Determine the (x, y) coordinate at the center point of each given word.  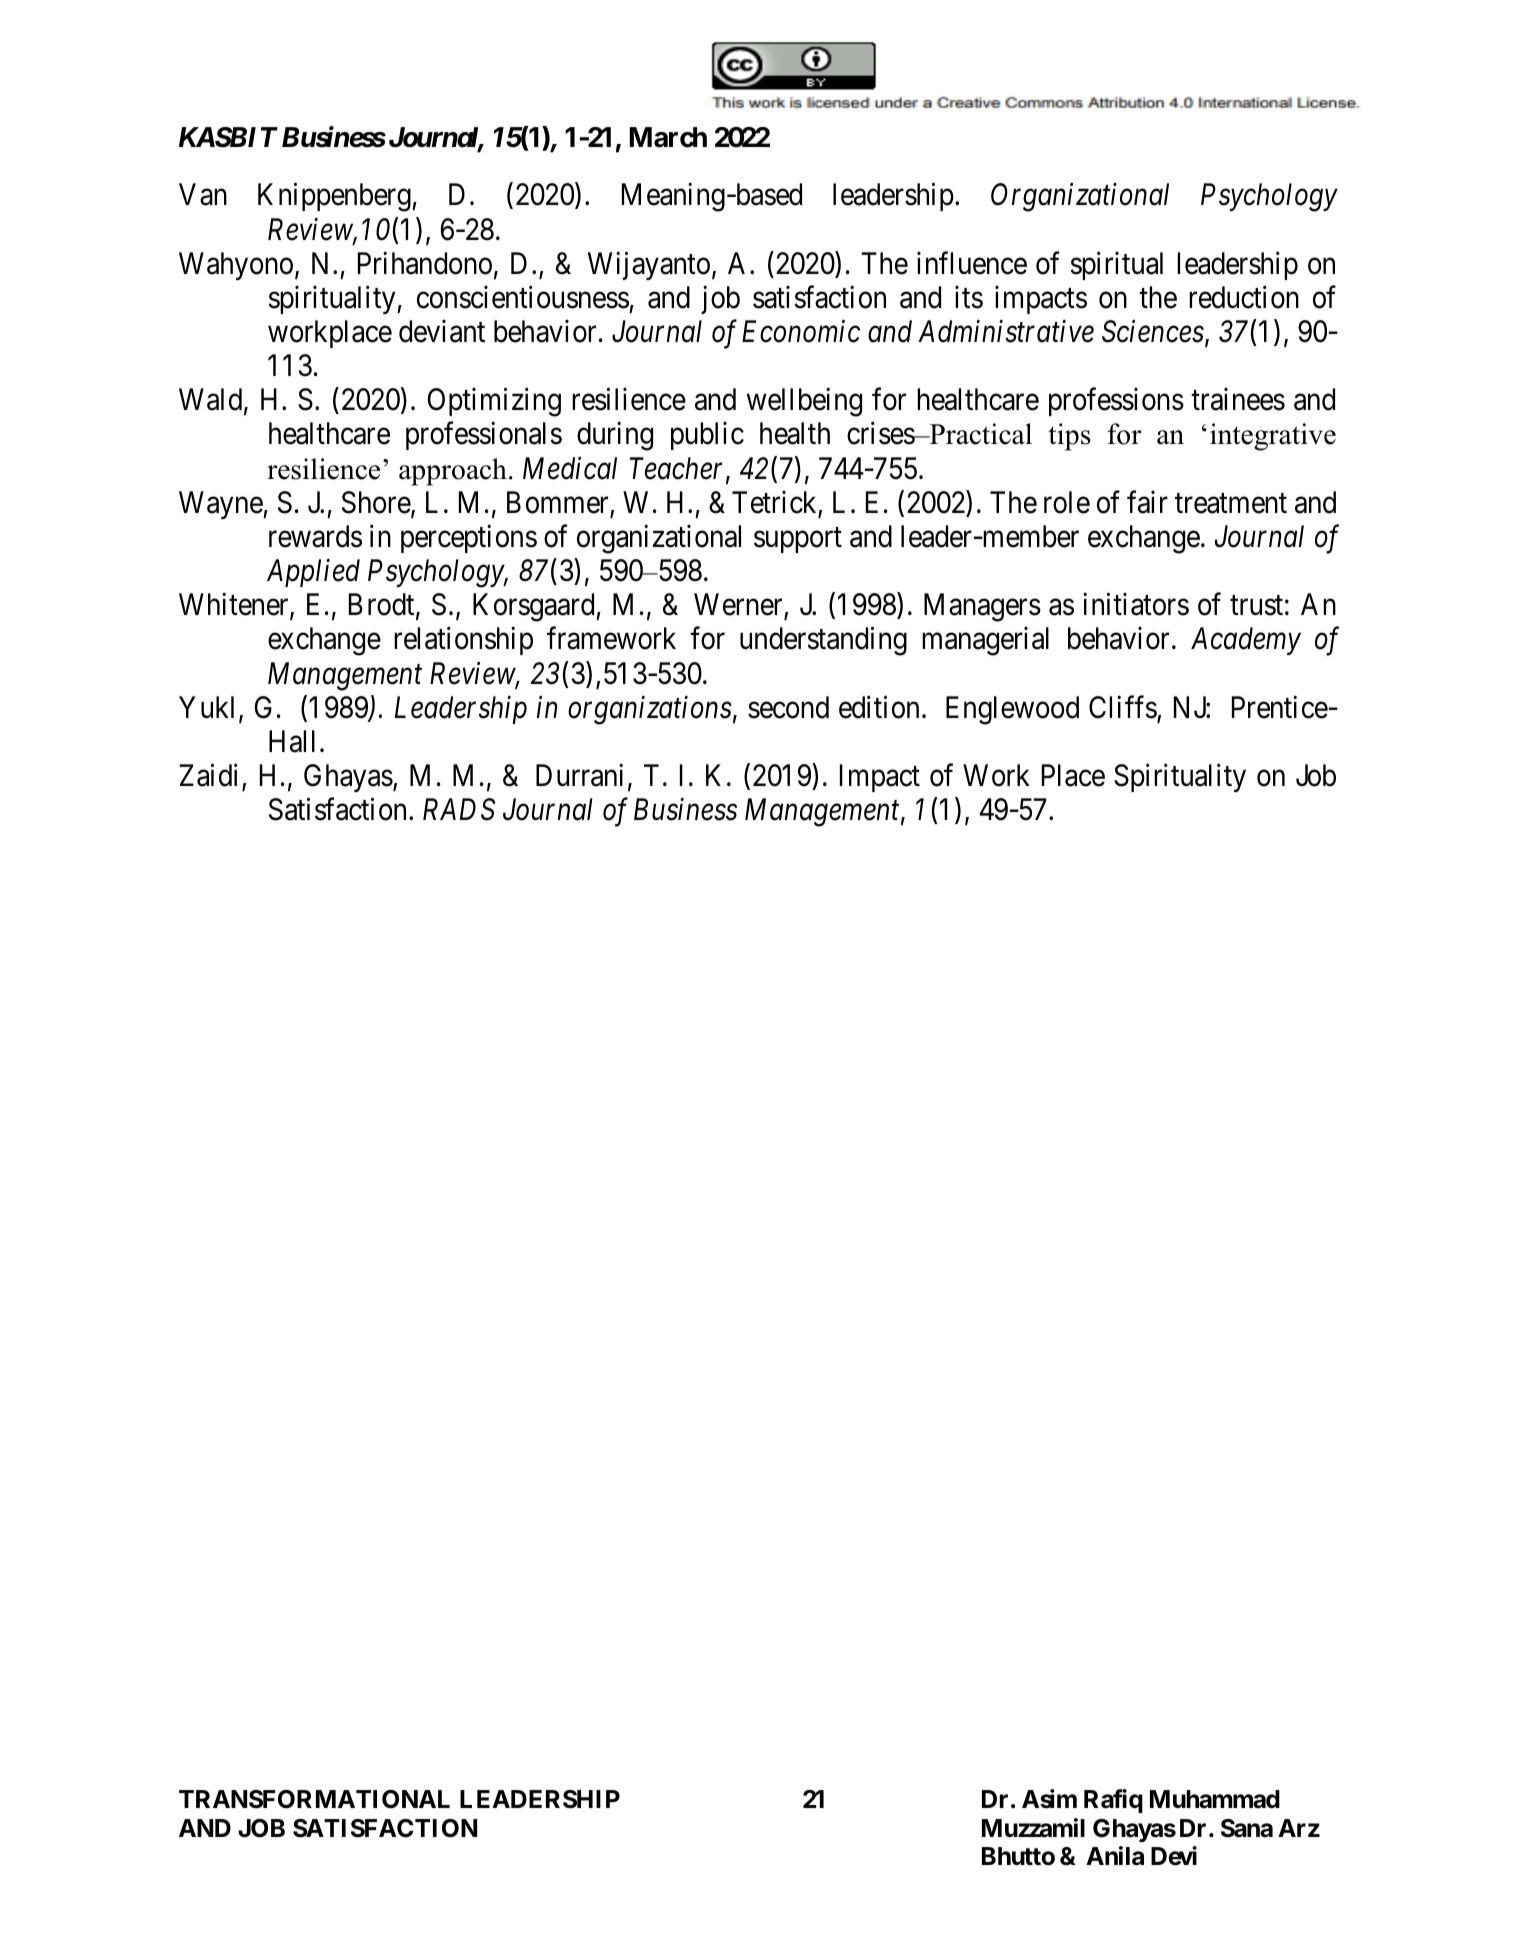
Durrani (579, 775)
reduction (1244, 297)
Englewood (1012, 710)
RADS (459, 809)
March (668, 137)
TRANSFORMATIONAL (314, 1799)
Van (203, 195)
